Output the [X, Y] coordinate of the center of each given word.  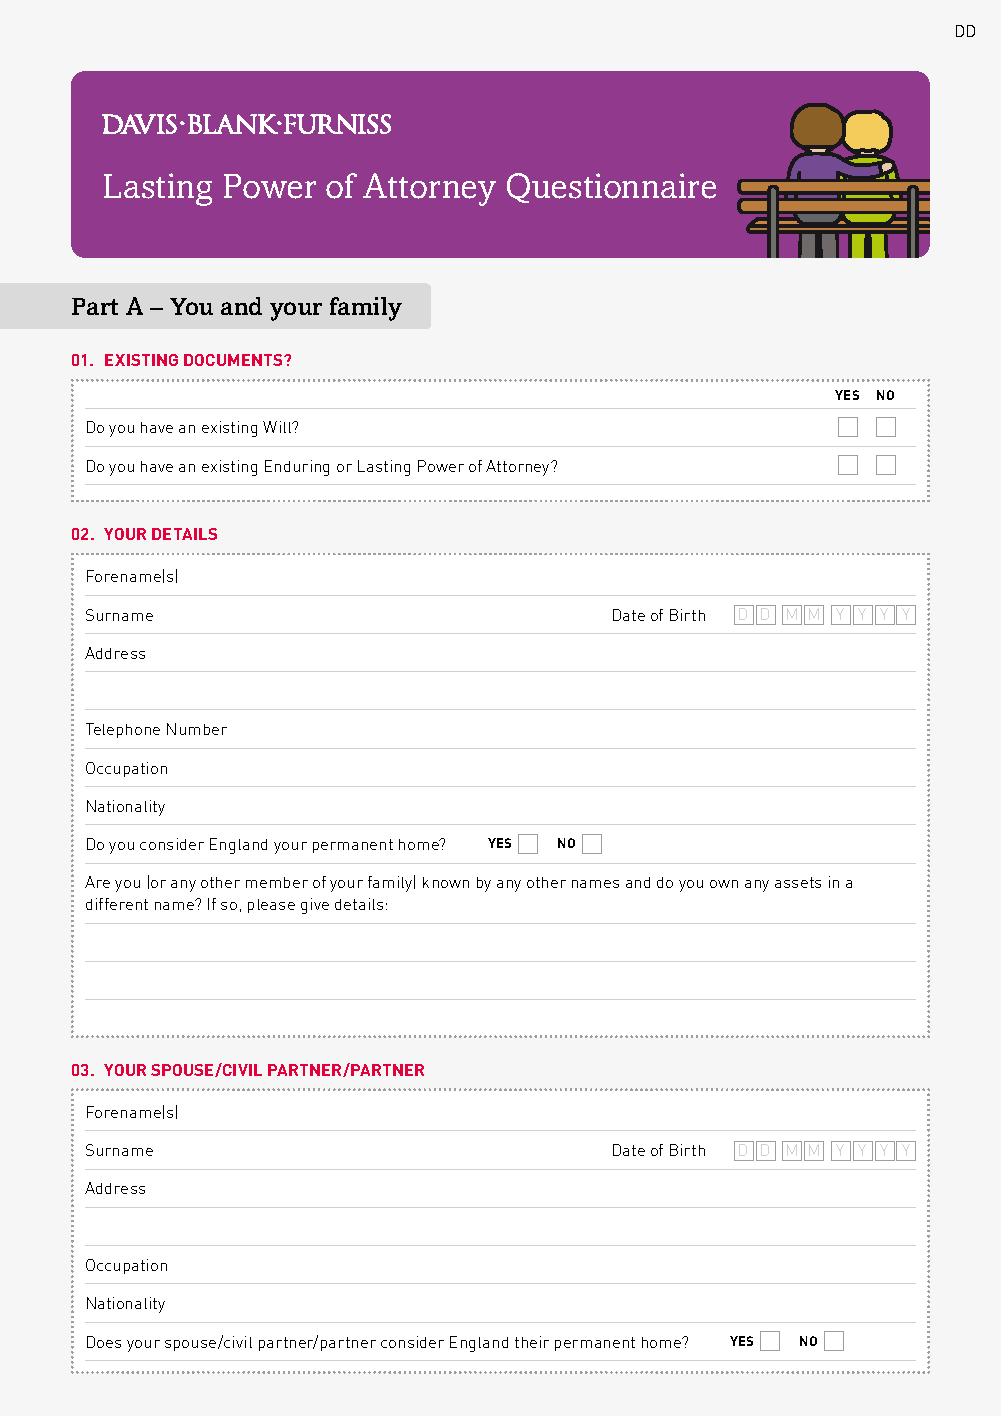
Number [197, 729]
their [532, 1342]
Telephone [123, 730]
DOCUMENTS [235, 360]
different [117, 904]
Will [278, 427]
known [446, 882]
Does [104, 1342]
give [315, 906]
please [271, 906]
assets [798, 882]
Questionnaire [611, 188]
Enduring [297, 468]
